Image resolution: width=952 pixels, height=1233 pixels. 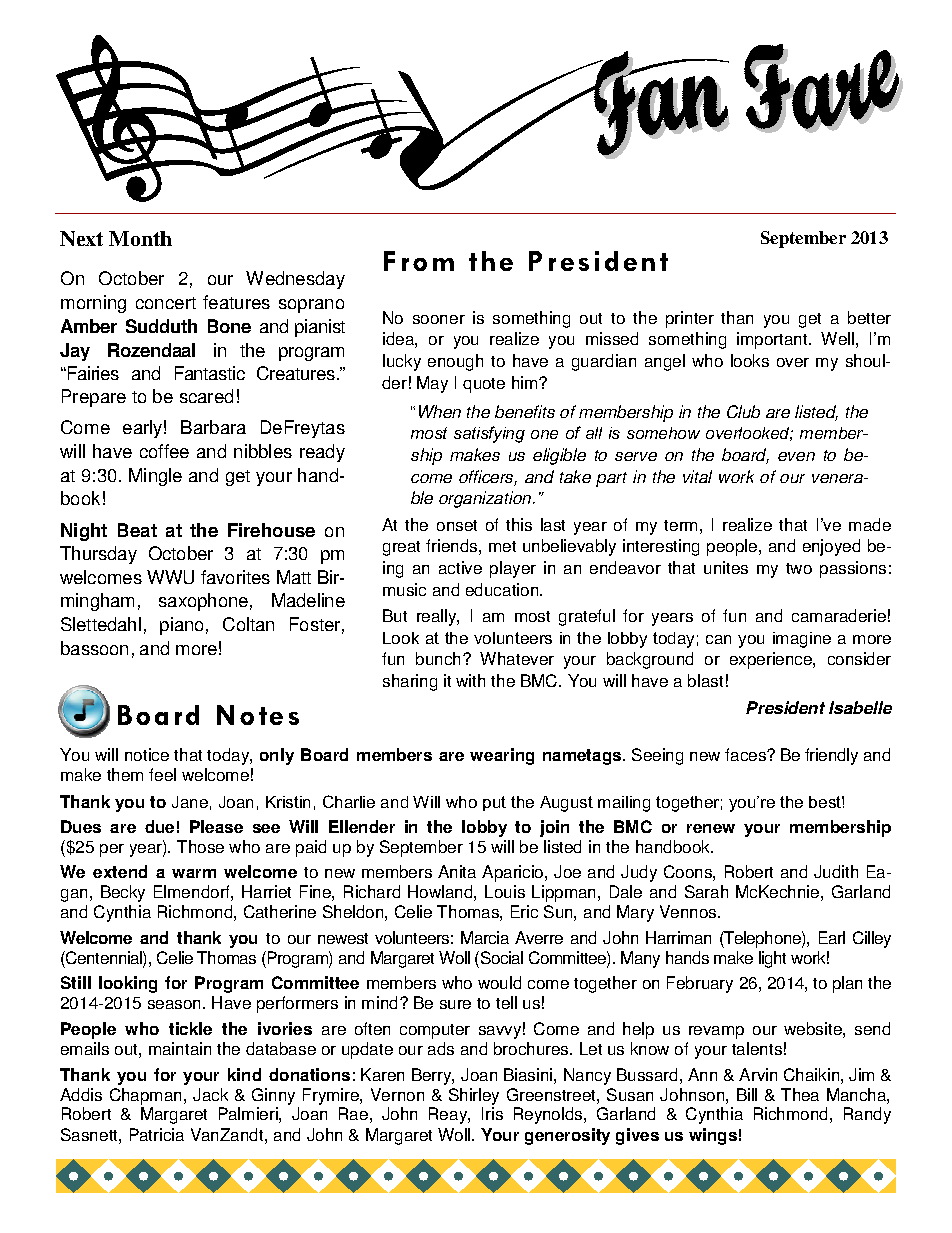 What do you see at coordinates (799, 568) in the screenshot?
I see `two` at bounding box center [799, 568].
